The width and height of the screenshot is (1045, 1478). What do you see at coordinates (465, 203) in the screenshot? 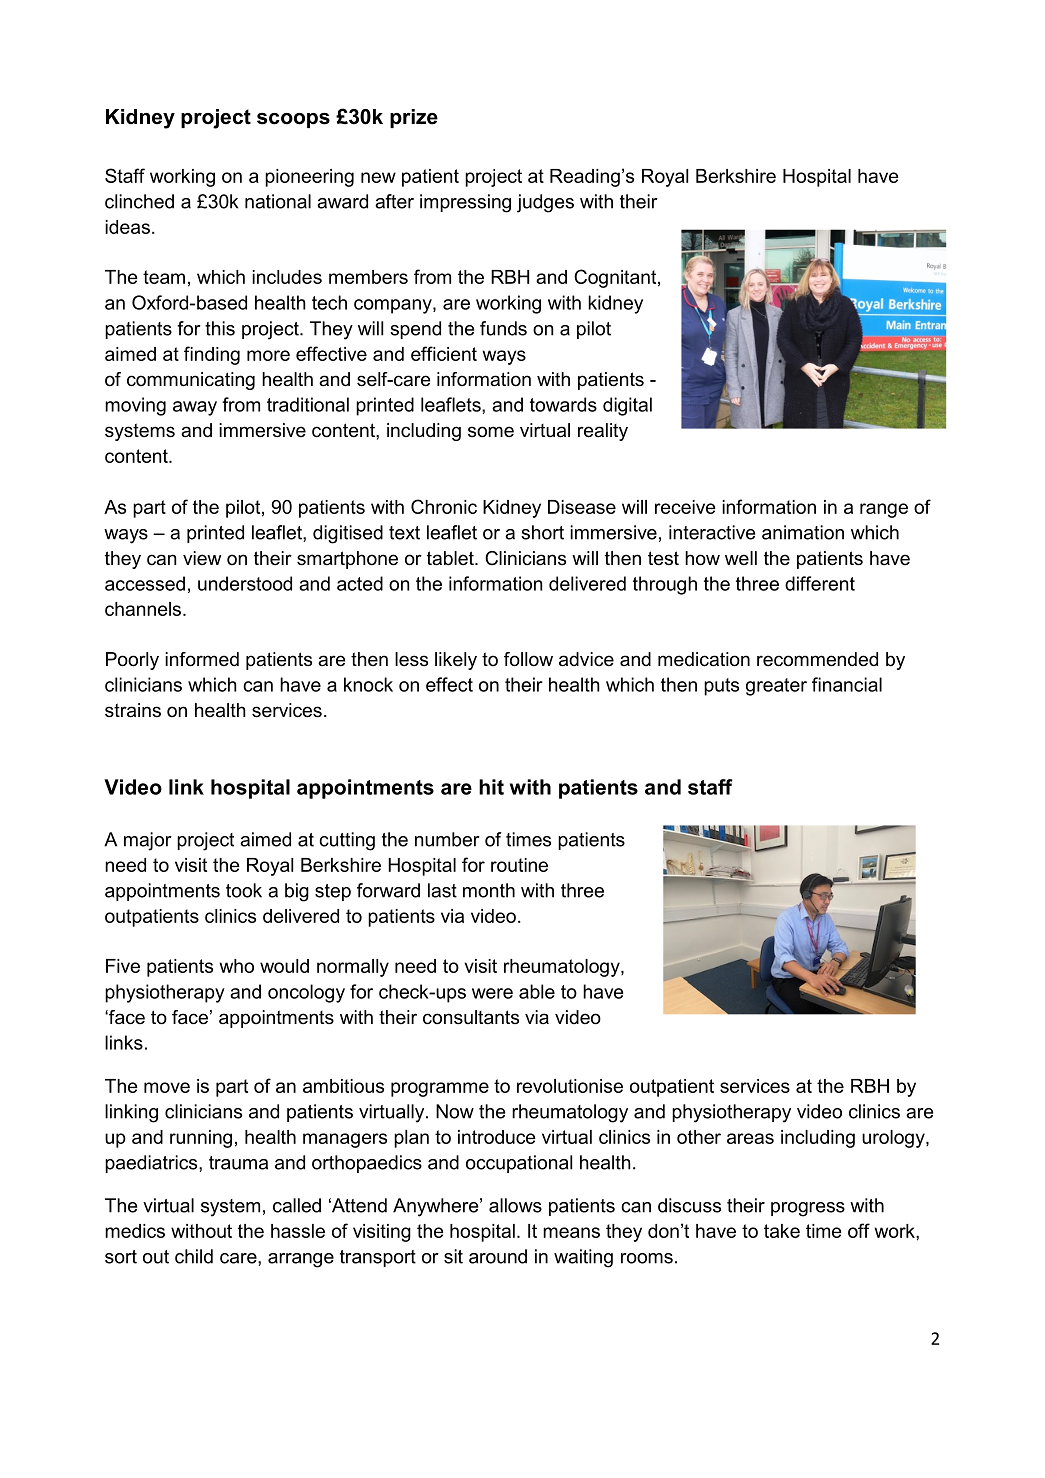
I see `impressing` at bounding box center [465, 203].
